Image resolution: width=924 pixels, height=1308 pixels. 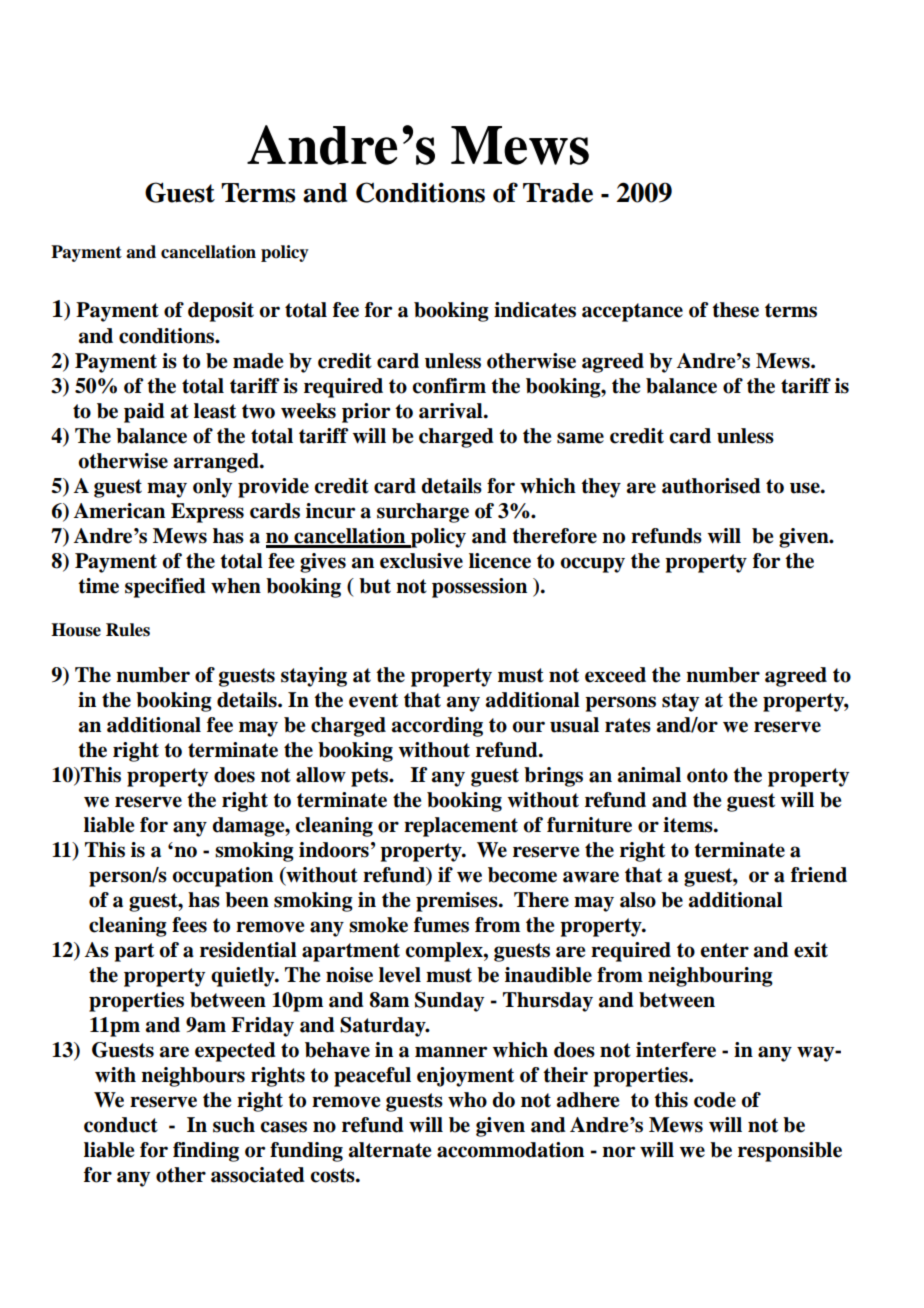 I want to click on paid, so click(x=144, y=413).
